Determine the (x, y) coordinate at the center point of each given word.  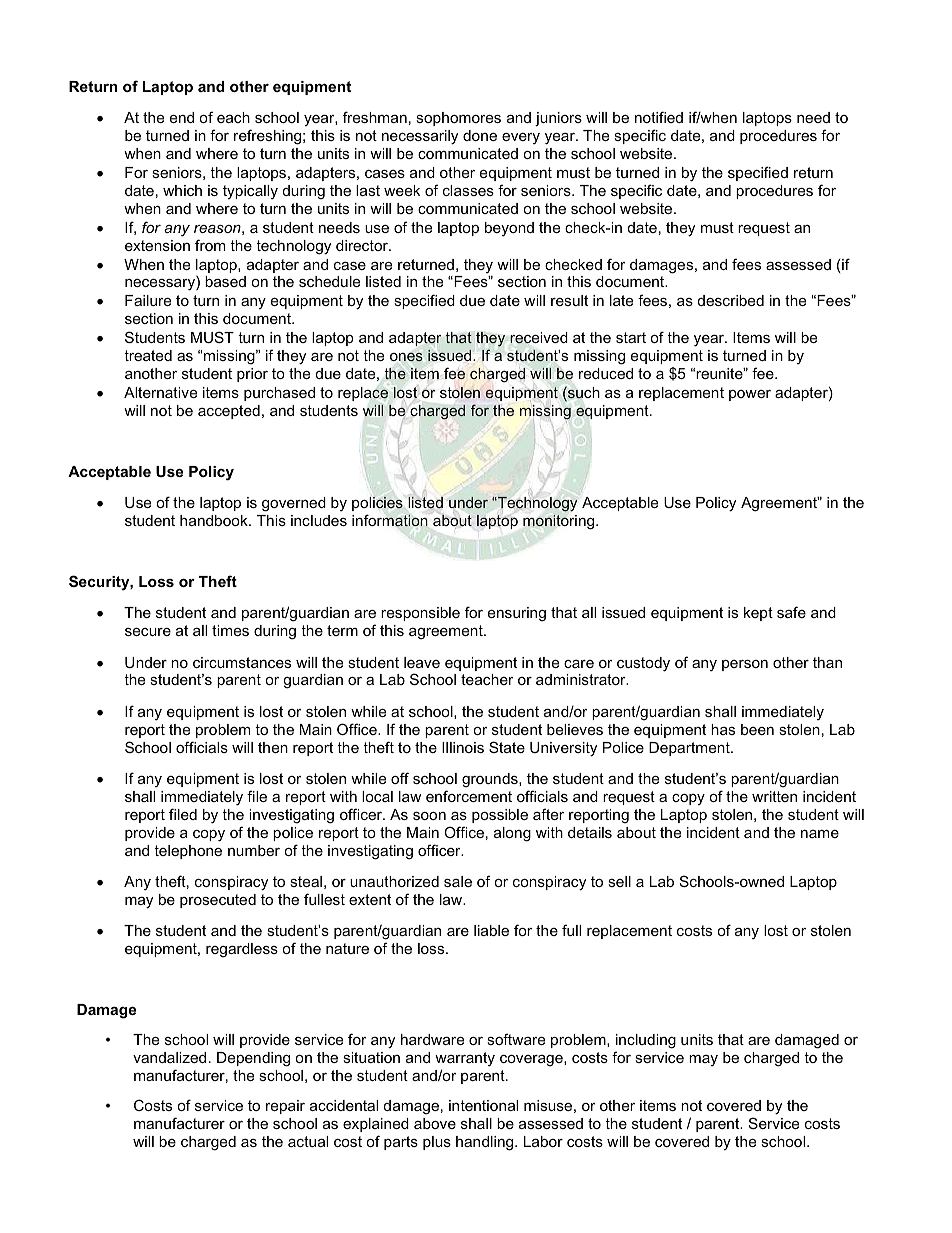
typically (250, 192)
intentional (483, 1105)
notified (659, 117)
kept (758, 614)
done (480, 135)
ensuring (517, 614)
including (646, 1041)
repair (285, 1107)
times (230, 630)
